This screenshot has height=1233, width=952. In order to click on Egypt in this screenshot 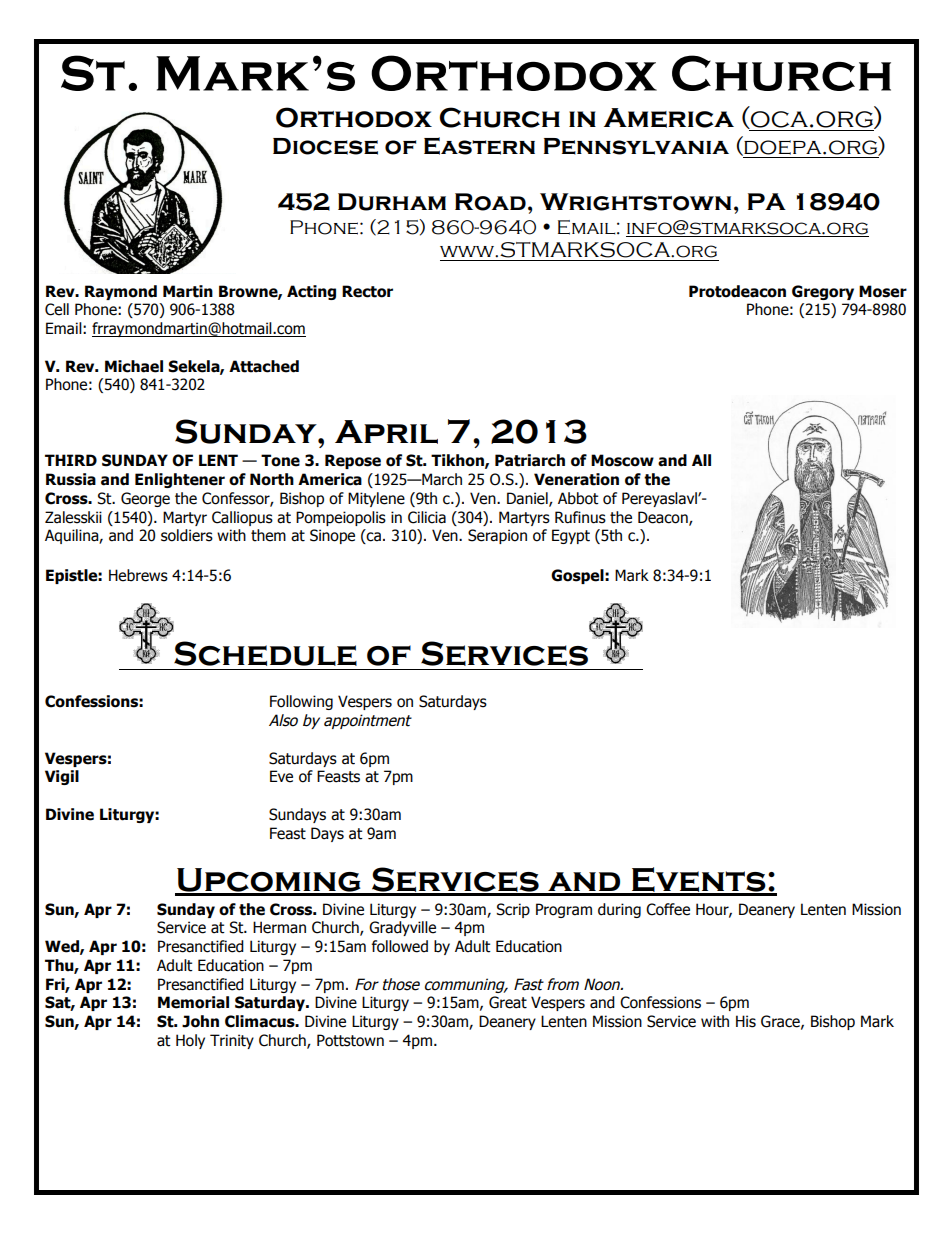, I will do `click(571, 536)`.
